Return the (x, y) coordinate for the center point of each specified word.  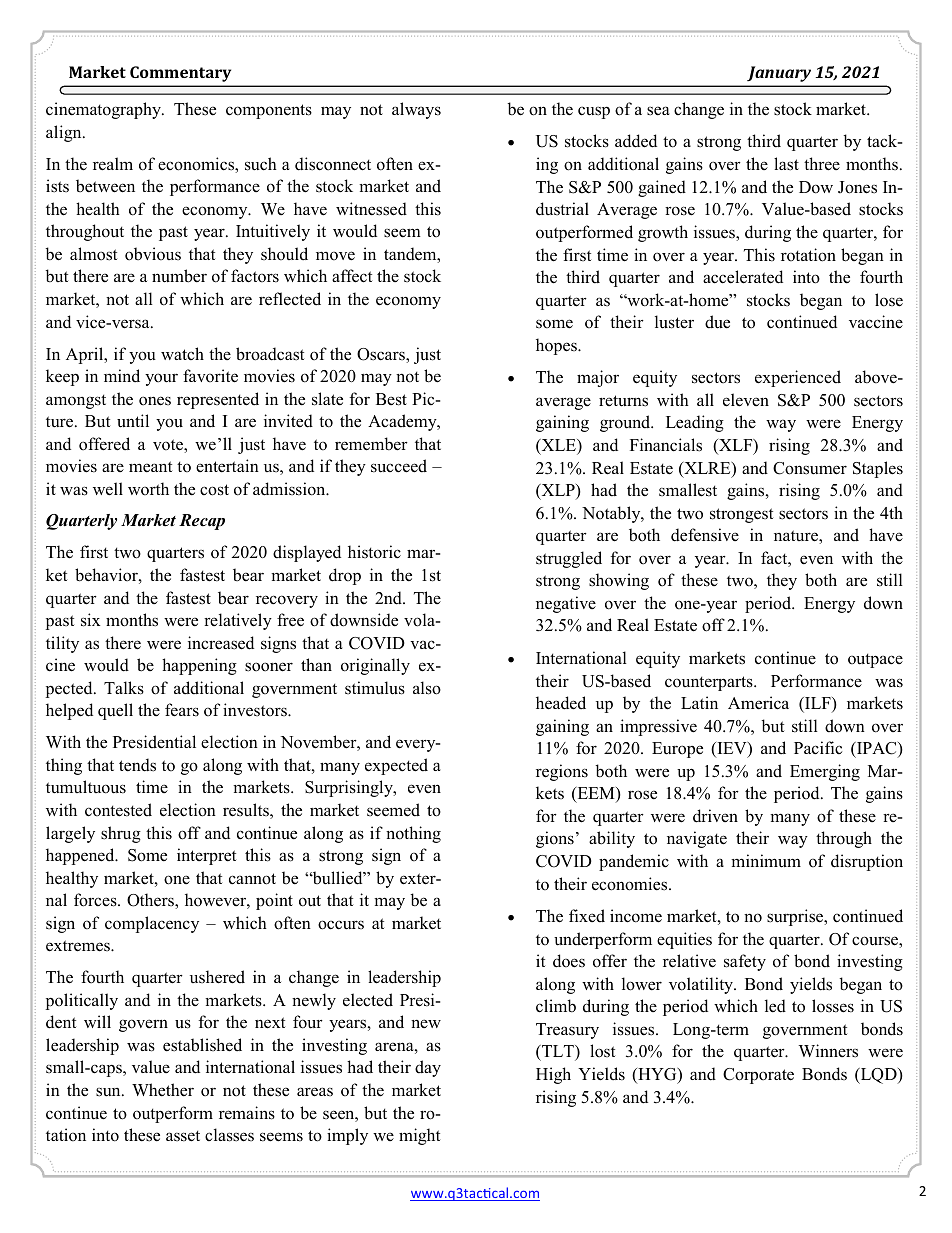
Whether (163, 1090)
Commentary (180, 74)
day (428, 1068)
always (416, 110)
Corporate (758, 1076)
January (779, 74)
